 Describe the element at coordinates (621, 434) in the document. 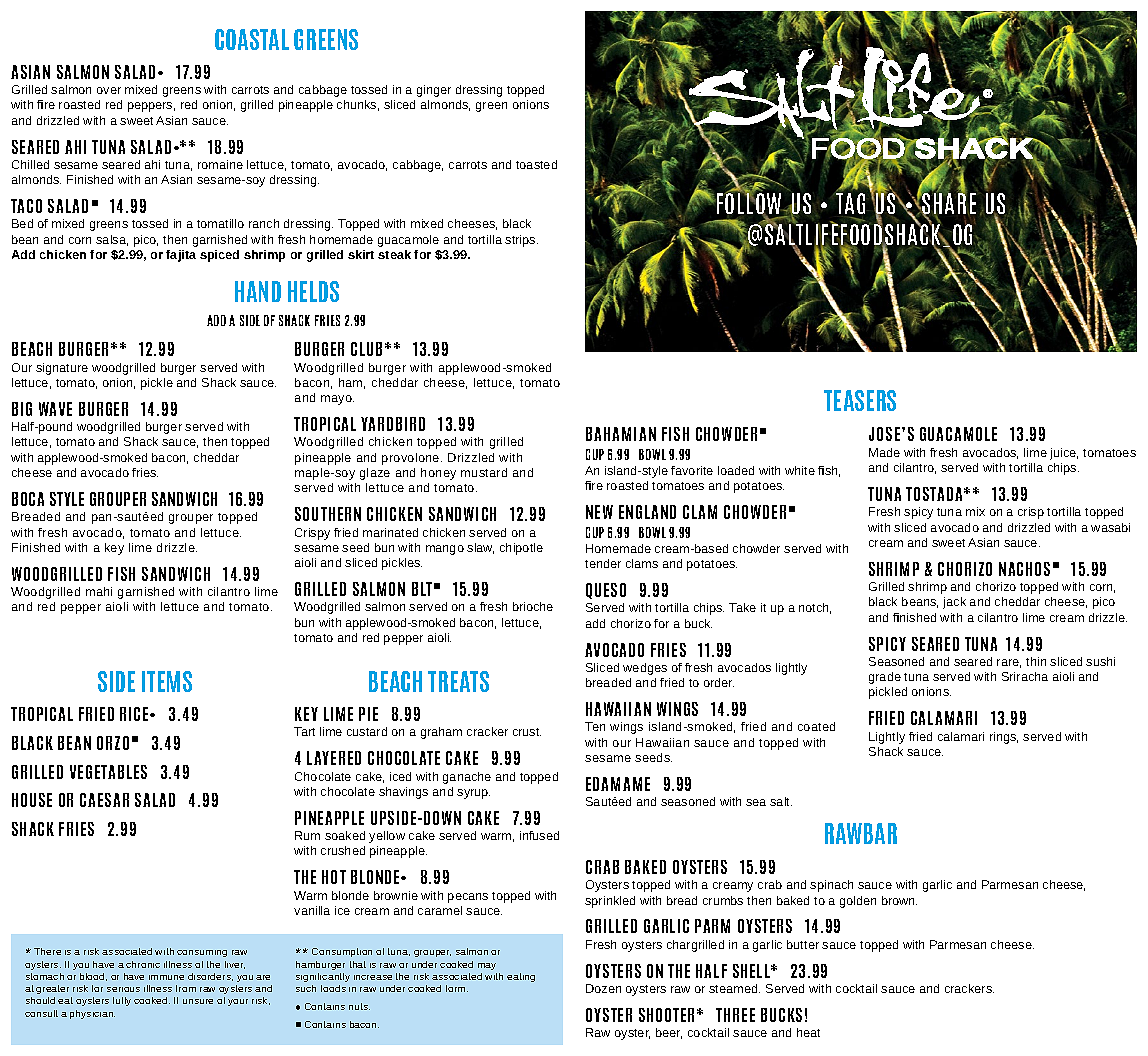

I see `BAHAMIAN` at that location.
